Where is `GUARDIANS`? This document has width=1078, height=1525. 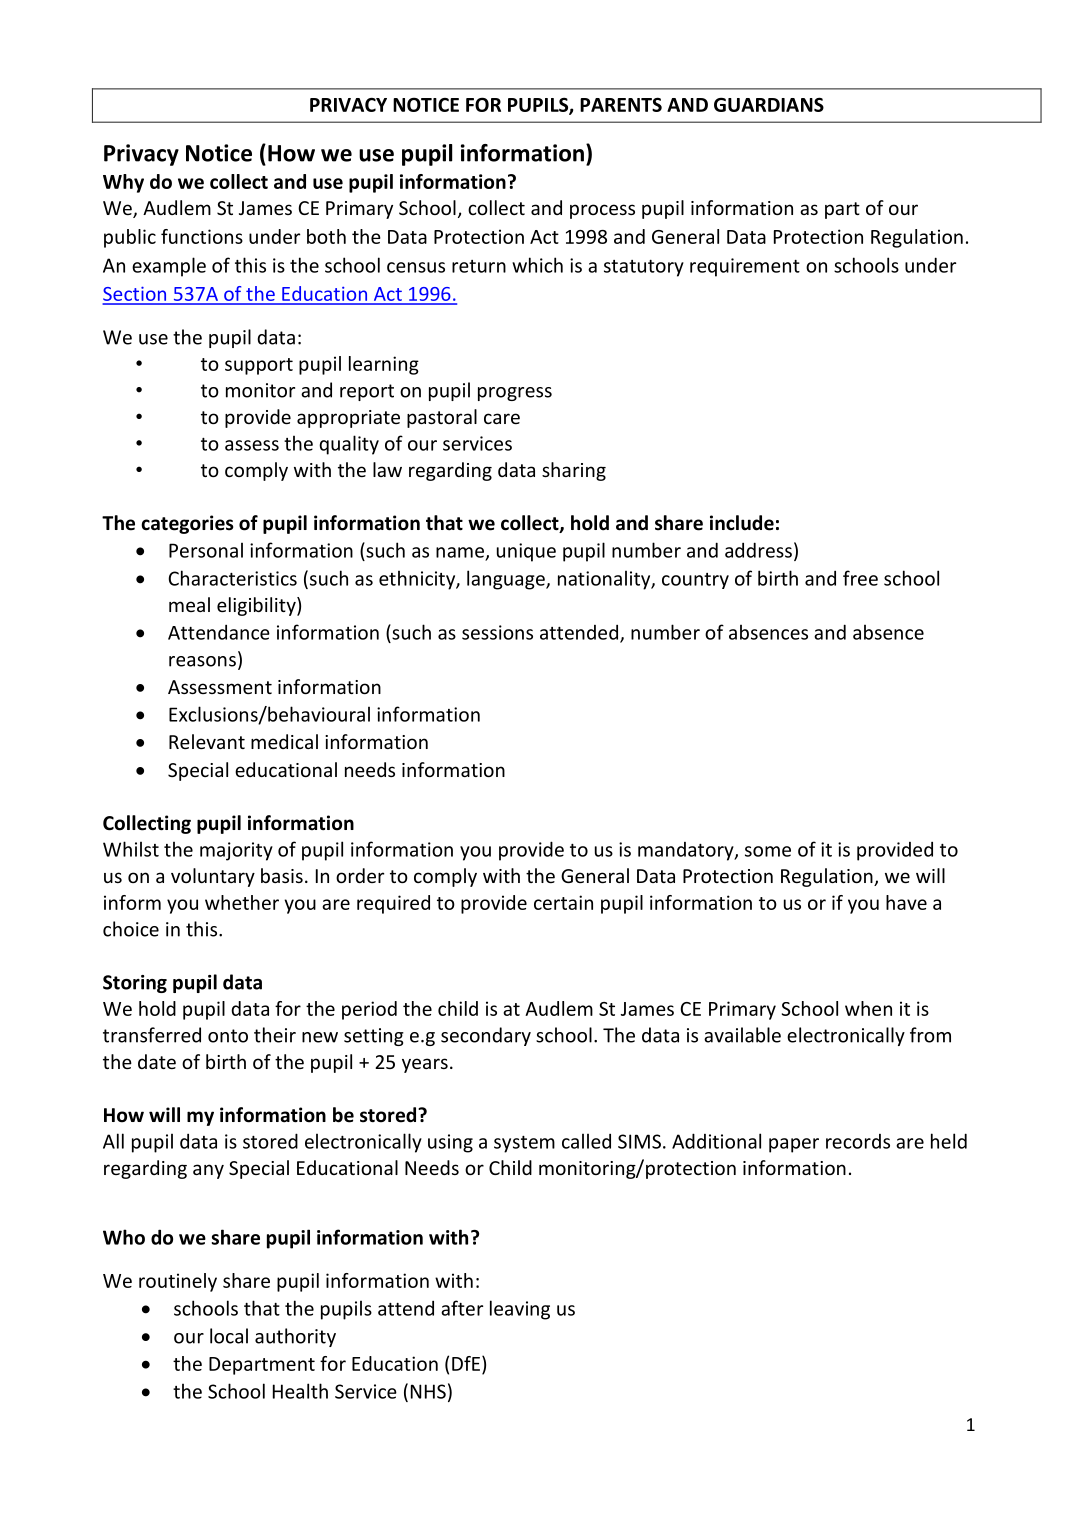 GUARDIANS is located at coordinates (769, 104).
